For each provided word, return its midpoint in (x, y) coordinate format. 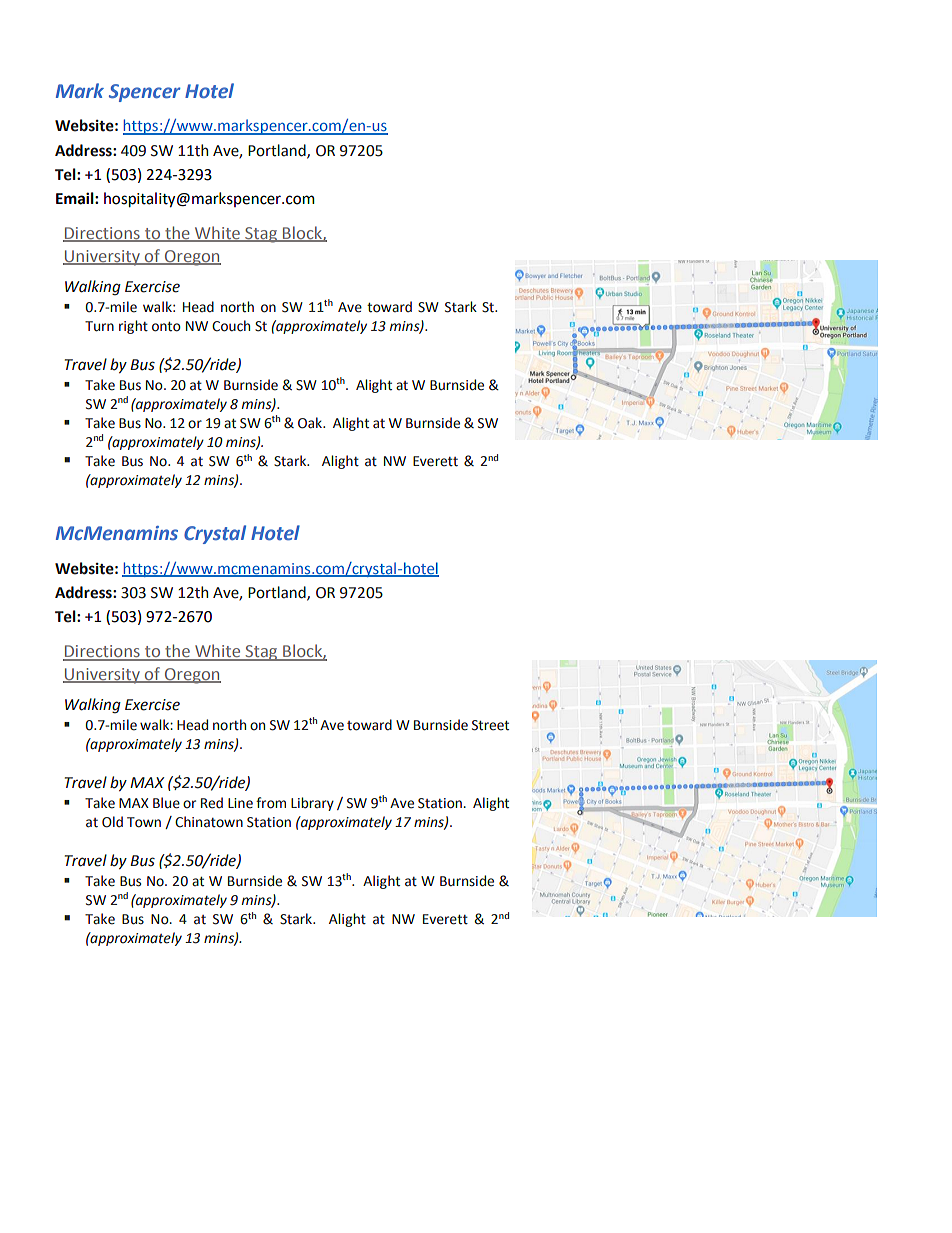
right (133, 327)
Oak (311, 423)
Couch (231, 326)
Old (112, 822)
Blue (166, 803)
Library (312, 804)
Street (490, 725)
